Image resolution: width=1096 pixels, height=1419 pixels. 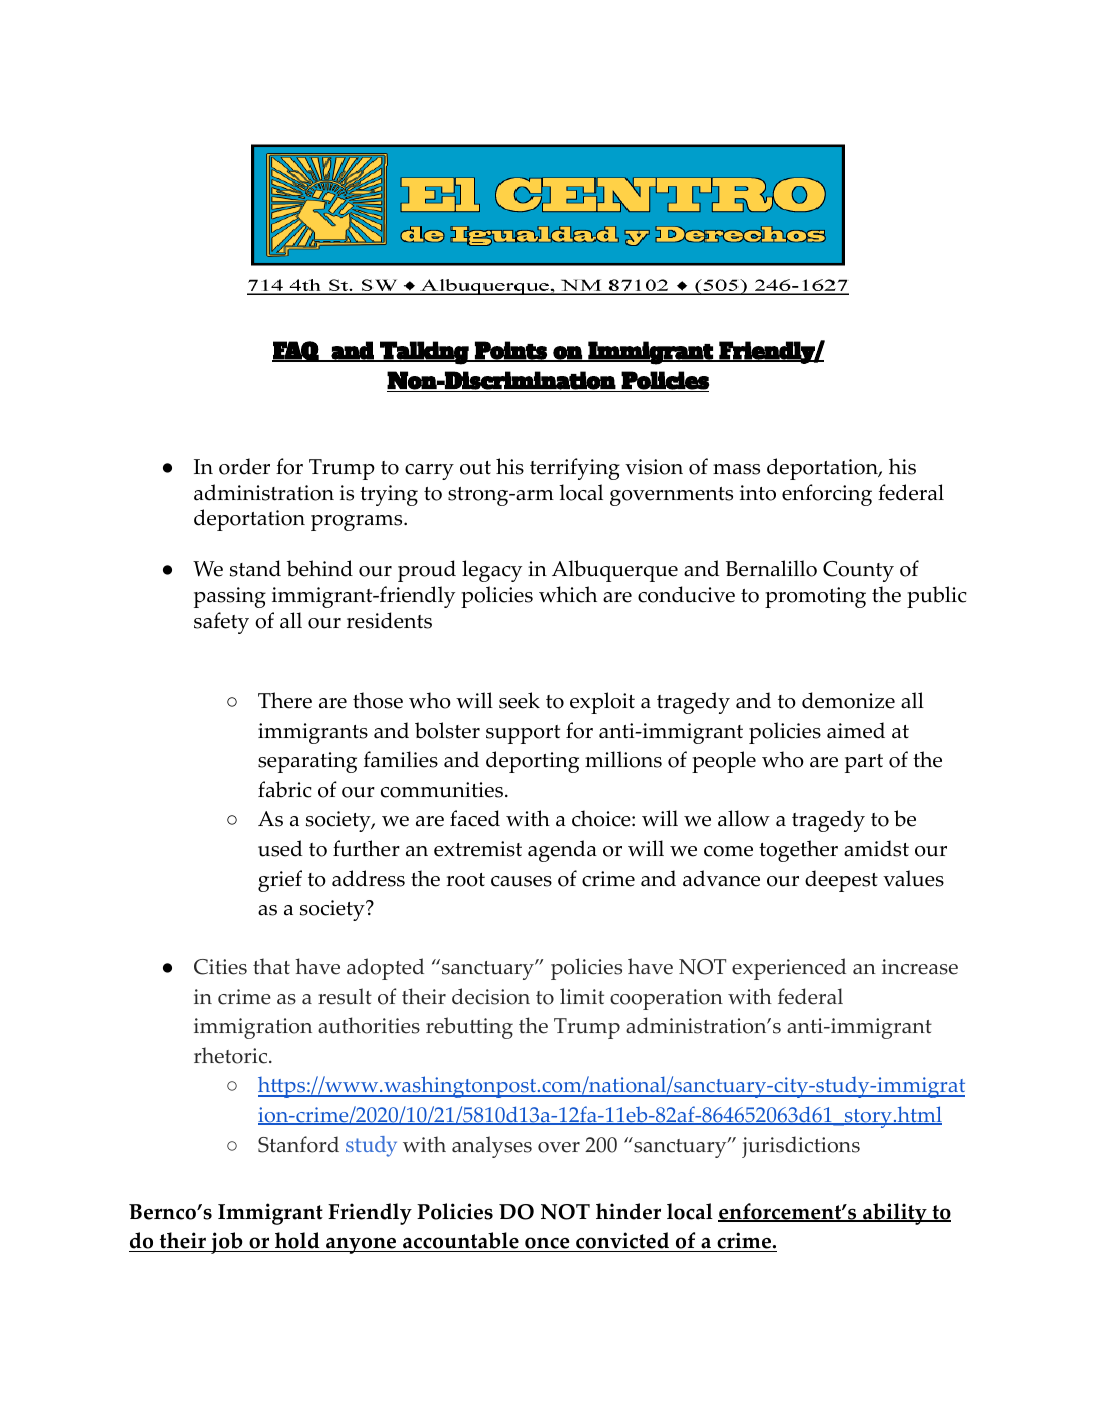 What do you see at coordinates (296, 351) in the image?
I see `FAQ` at bounding box center [296, 351].
